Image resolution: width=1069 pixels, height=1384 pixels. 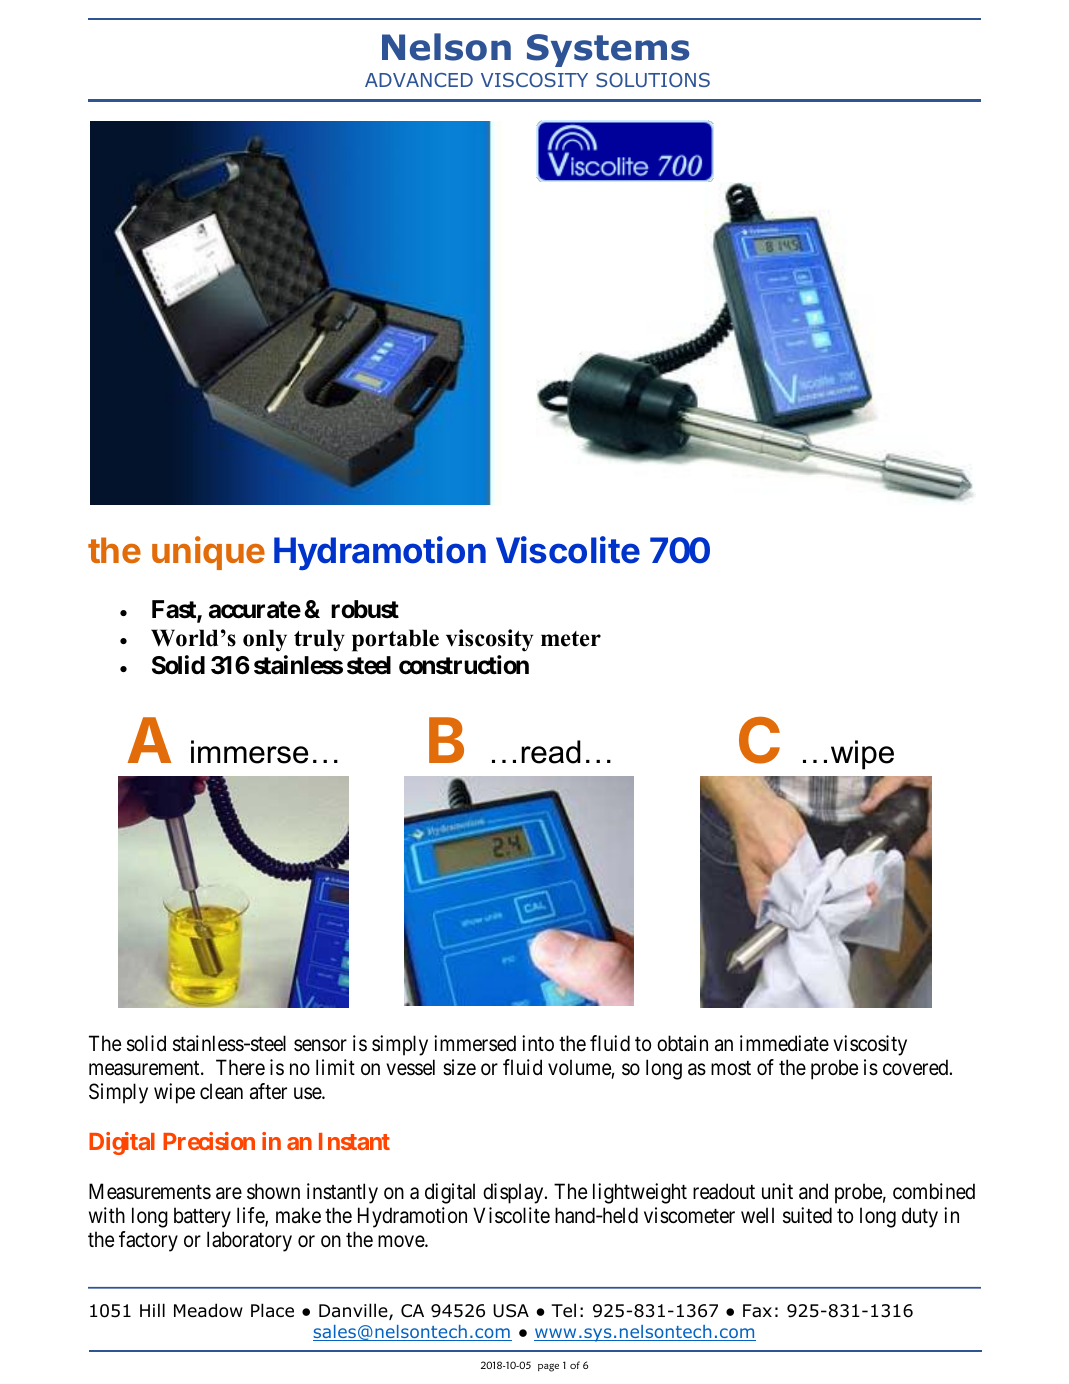 What do you see at coordinates (265, 640) in the screenshot?
I see `only` at bounding box center [265, 640].
